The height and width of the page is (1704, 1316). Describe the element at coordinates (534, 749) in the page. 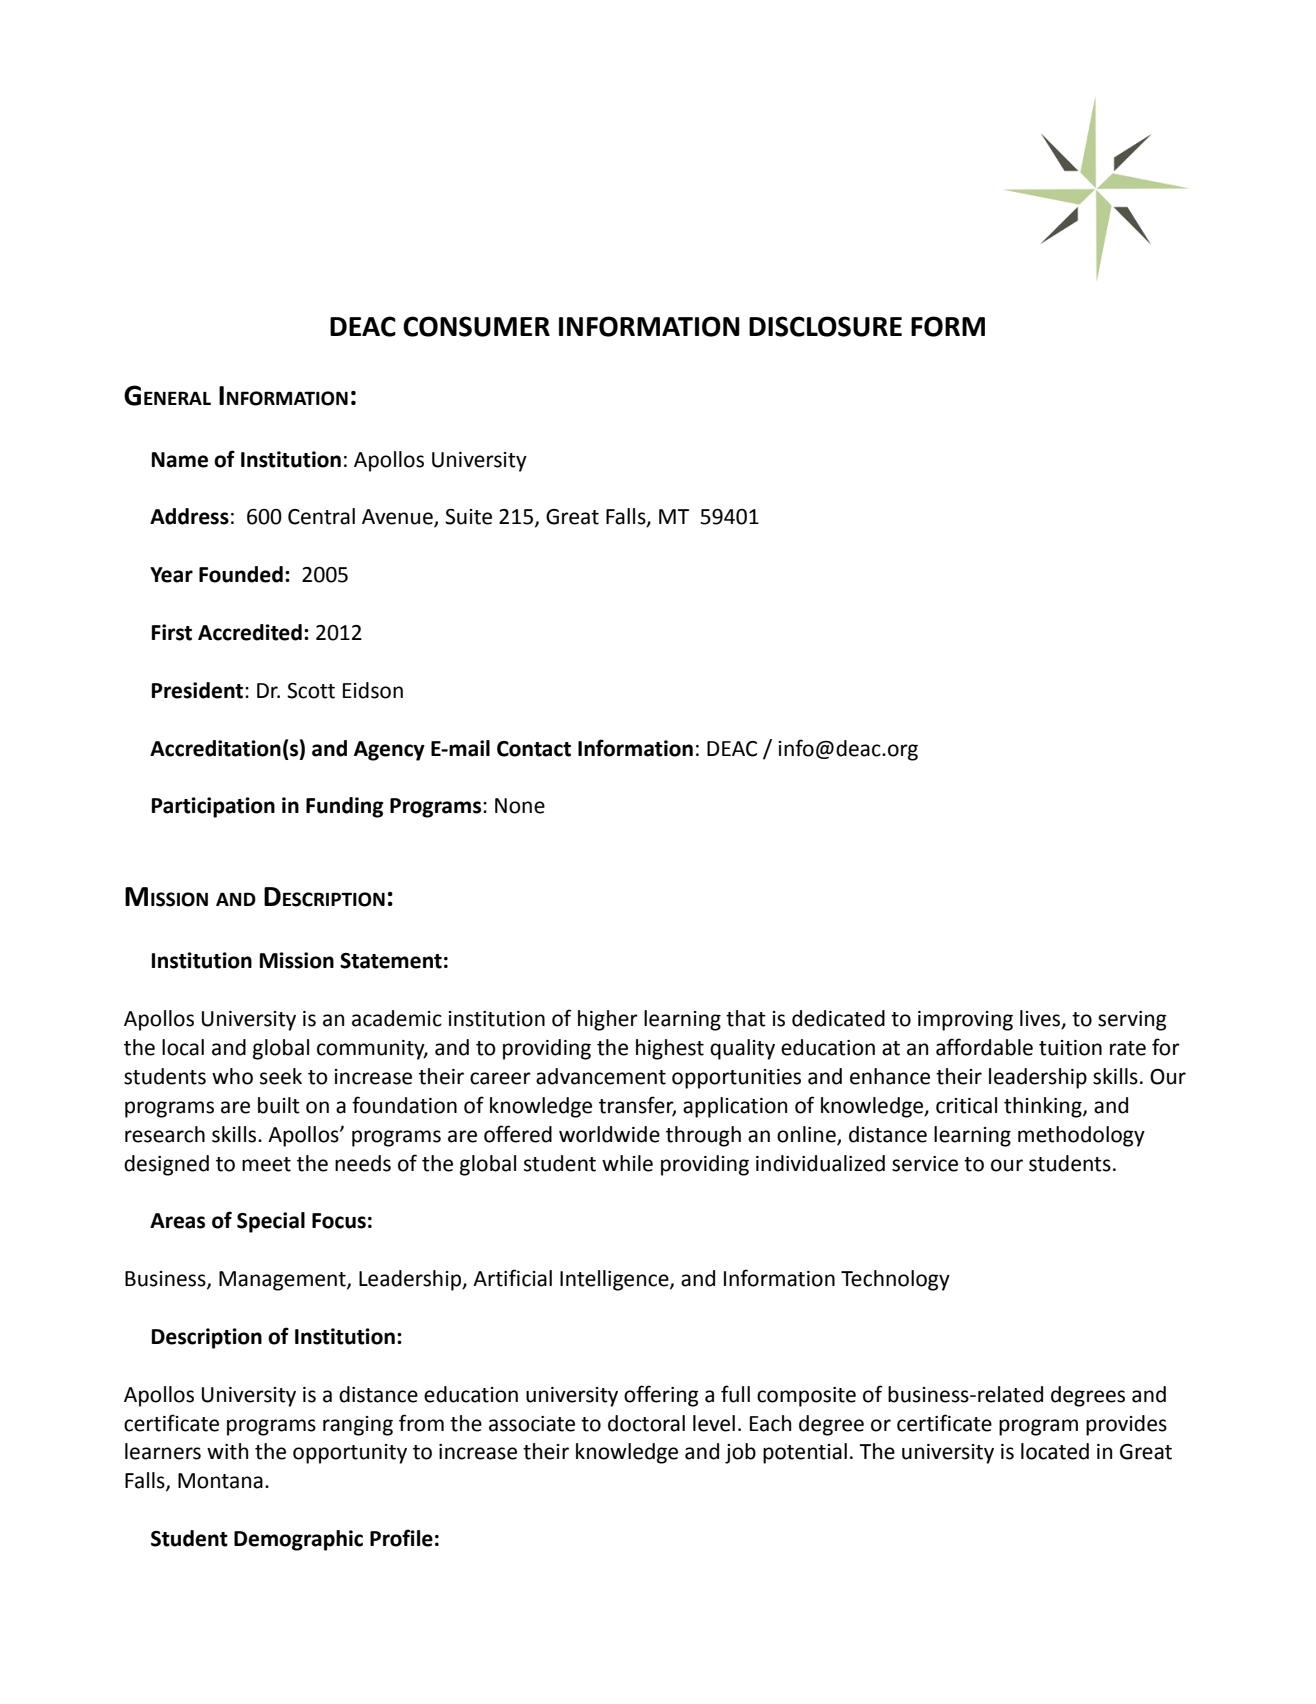

I see `Contact` at that location.
